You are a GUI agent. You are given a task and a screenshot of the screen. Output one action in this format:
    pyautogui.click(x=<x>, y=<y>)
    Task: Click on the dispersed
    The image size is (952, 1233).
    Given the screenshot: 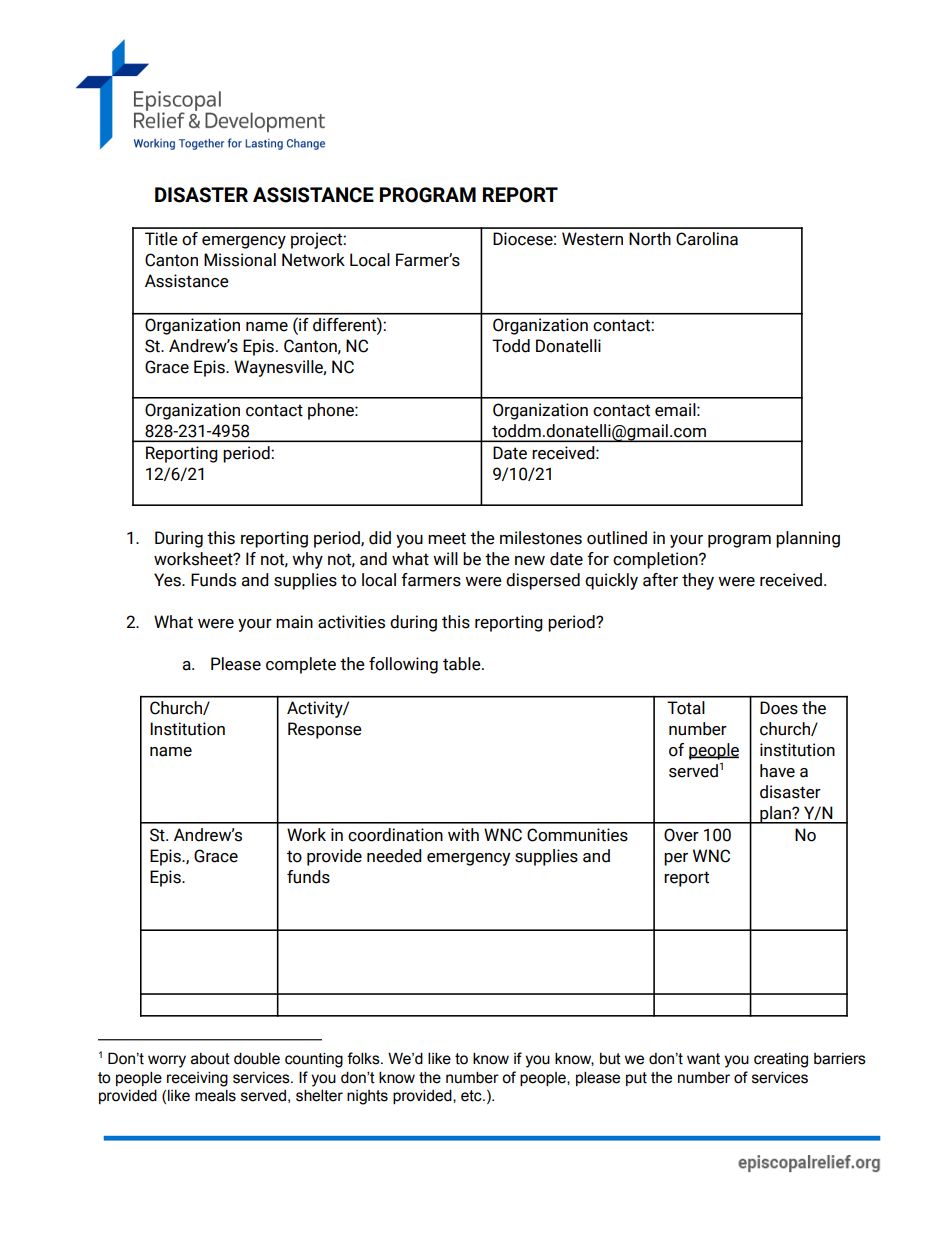 What is the action you would take?
    pyautogui.click(x=543, y=581)
